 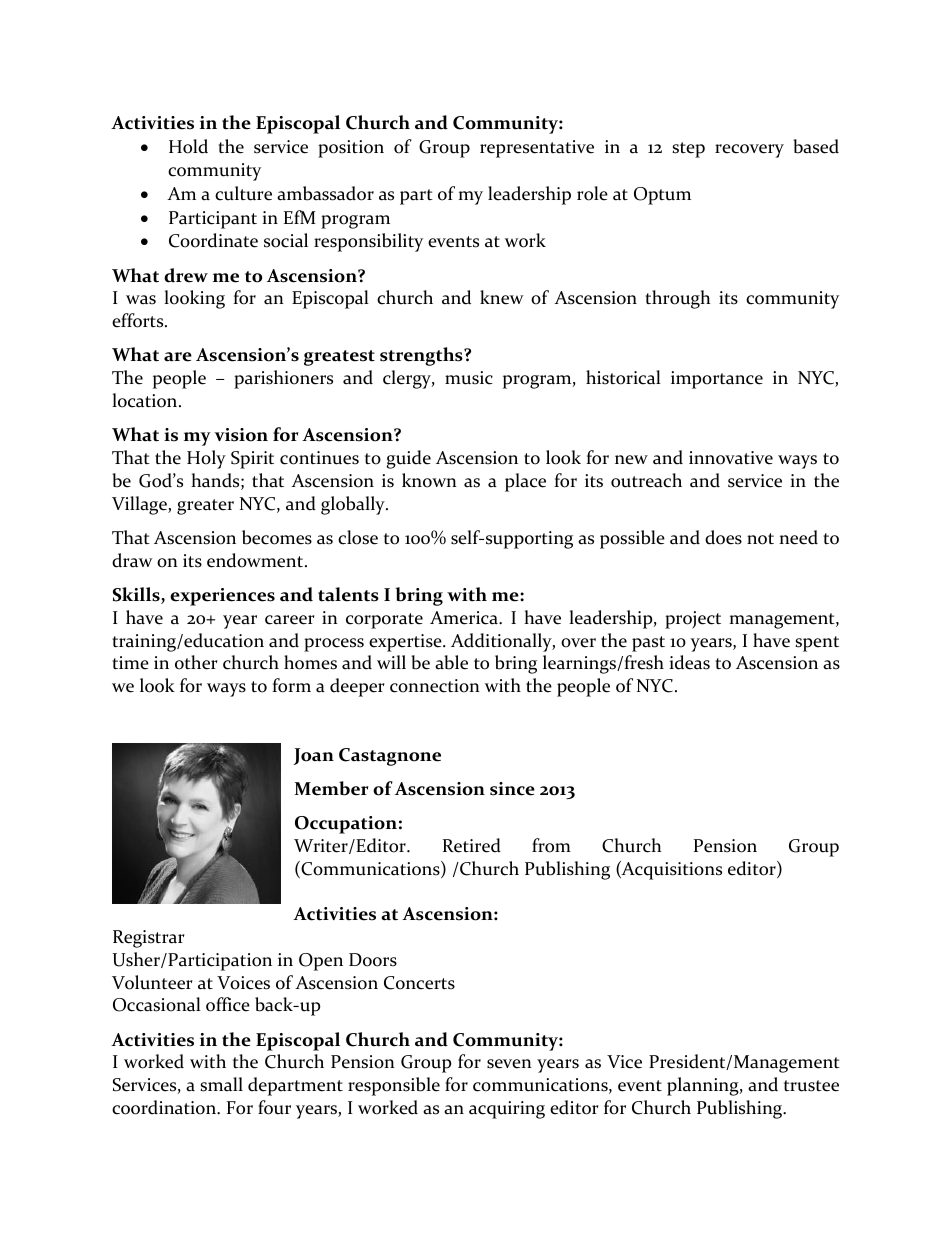 What do you see at coordinates (537, 149) in the screenshot?
I see `representative` at bounding box center [537, 149].
